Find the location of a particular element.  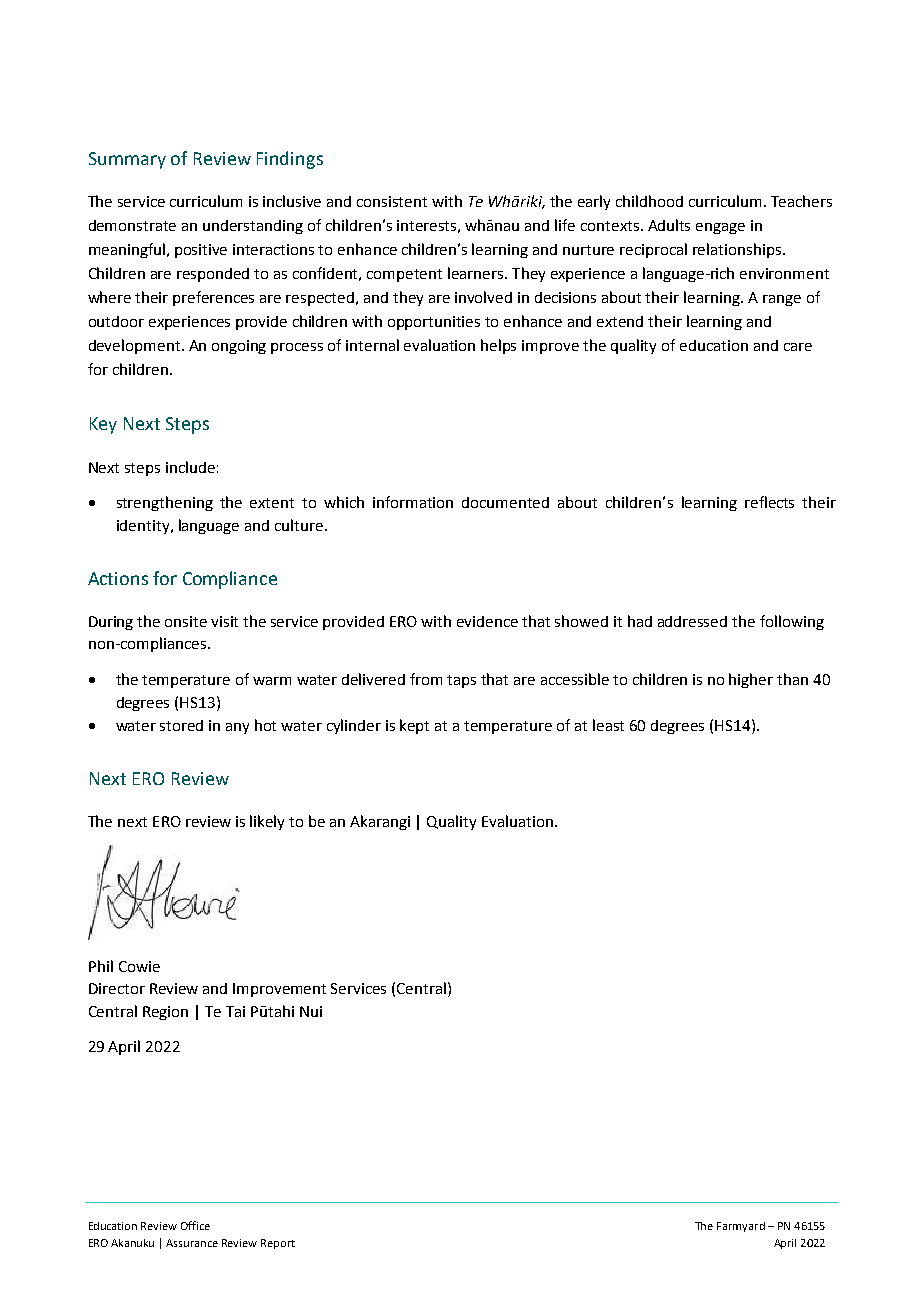

kept is located at coordinates (414, 726).
